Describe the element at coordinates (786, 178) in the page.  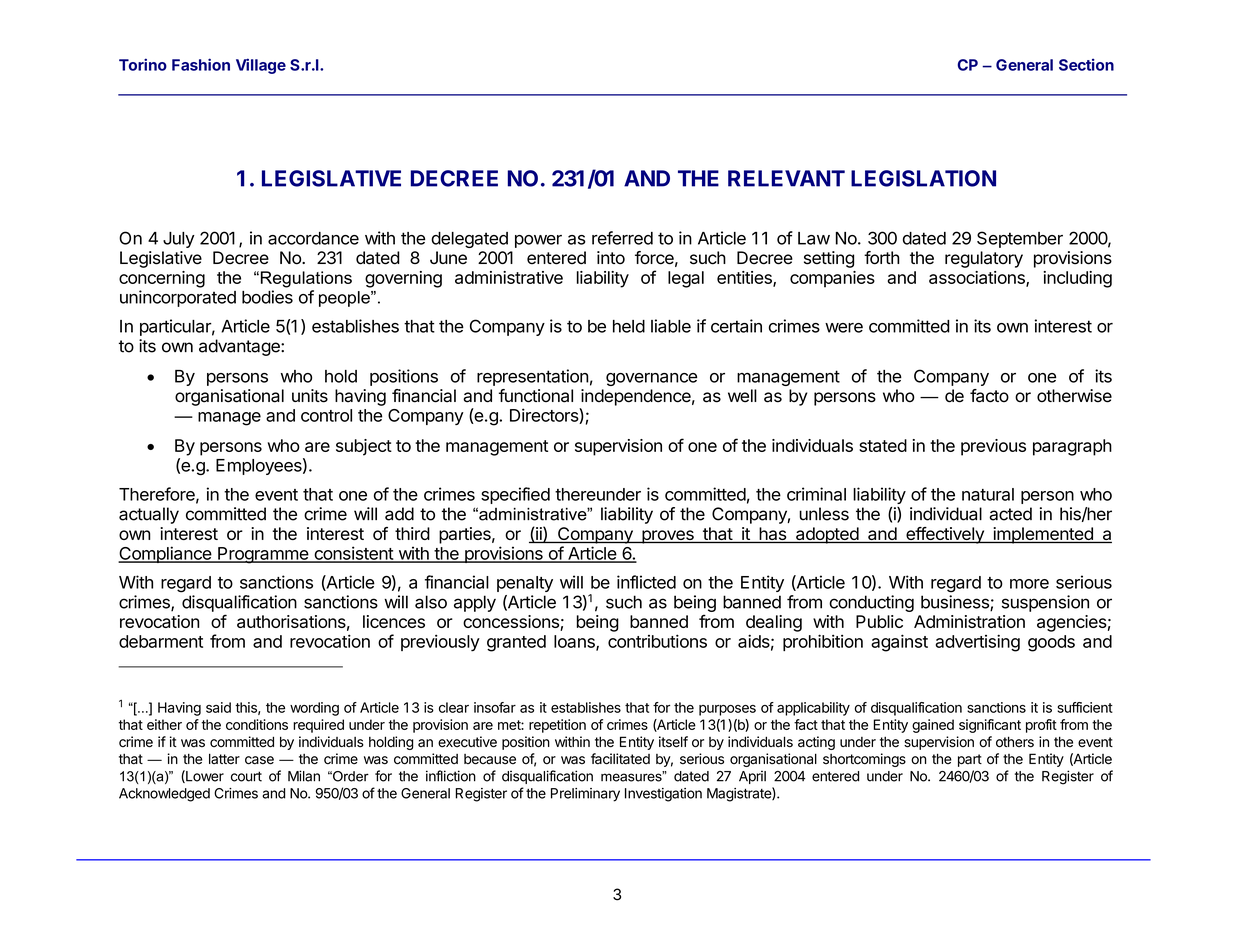
I see `RELEVANT` at that location.
